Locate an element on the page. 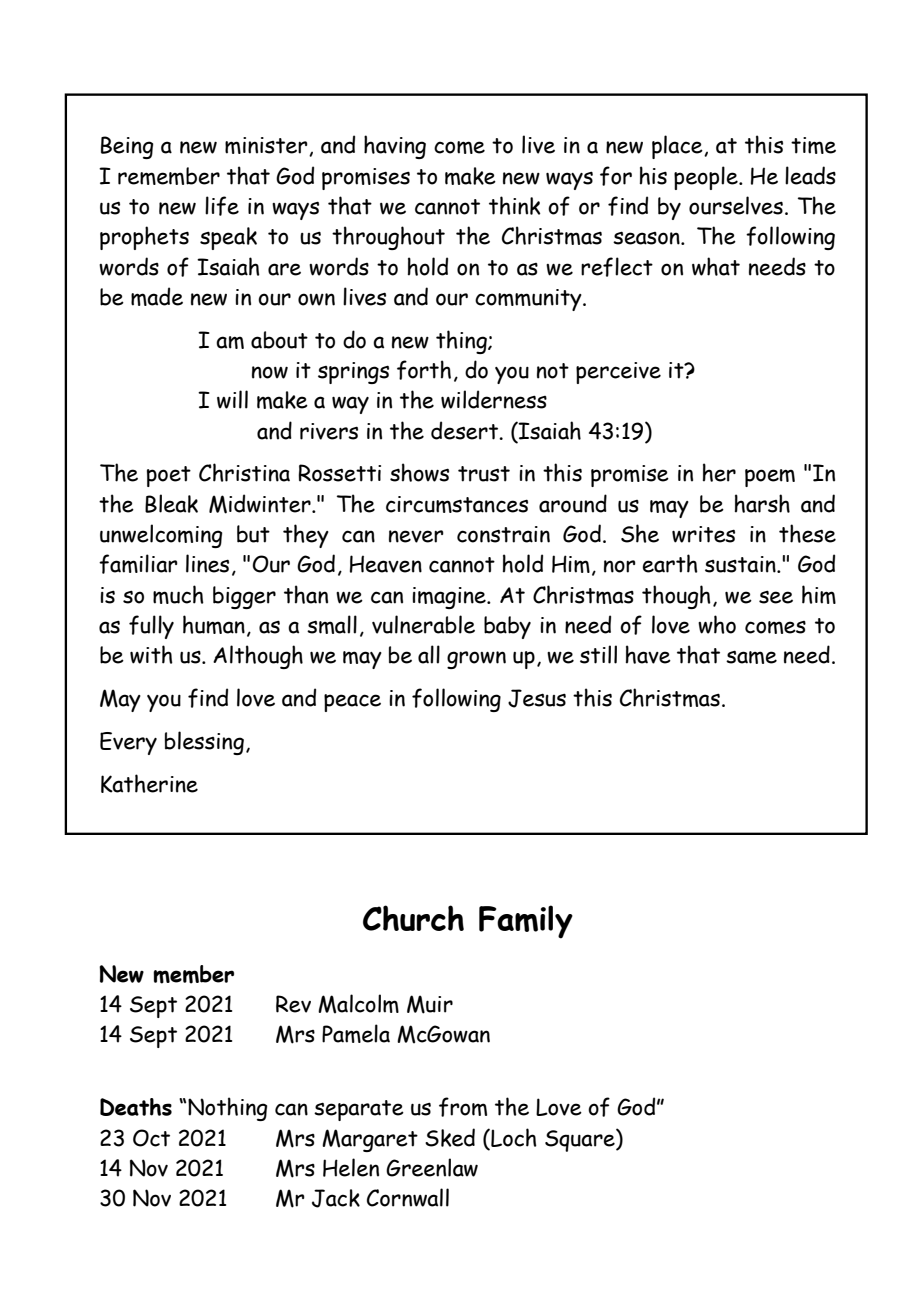 The image size is (924, 1308). life is located at coordinates (222, 206).
